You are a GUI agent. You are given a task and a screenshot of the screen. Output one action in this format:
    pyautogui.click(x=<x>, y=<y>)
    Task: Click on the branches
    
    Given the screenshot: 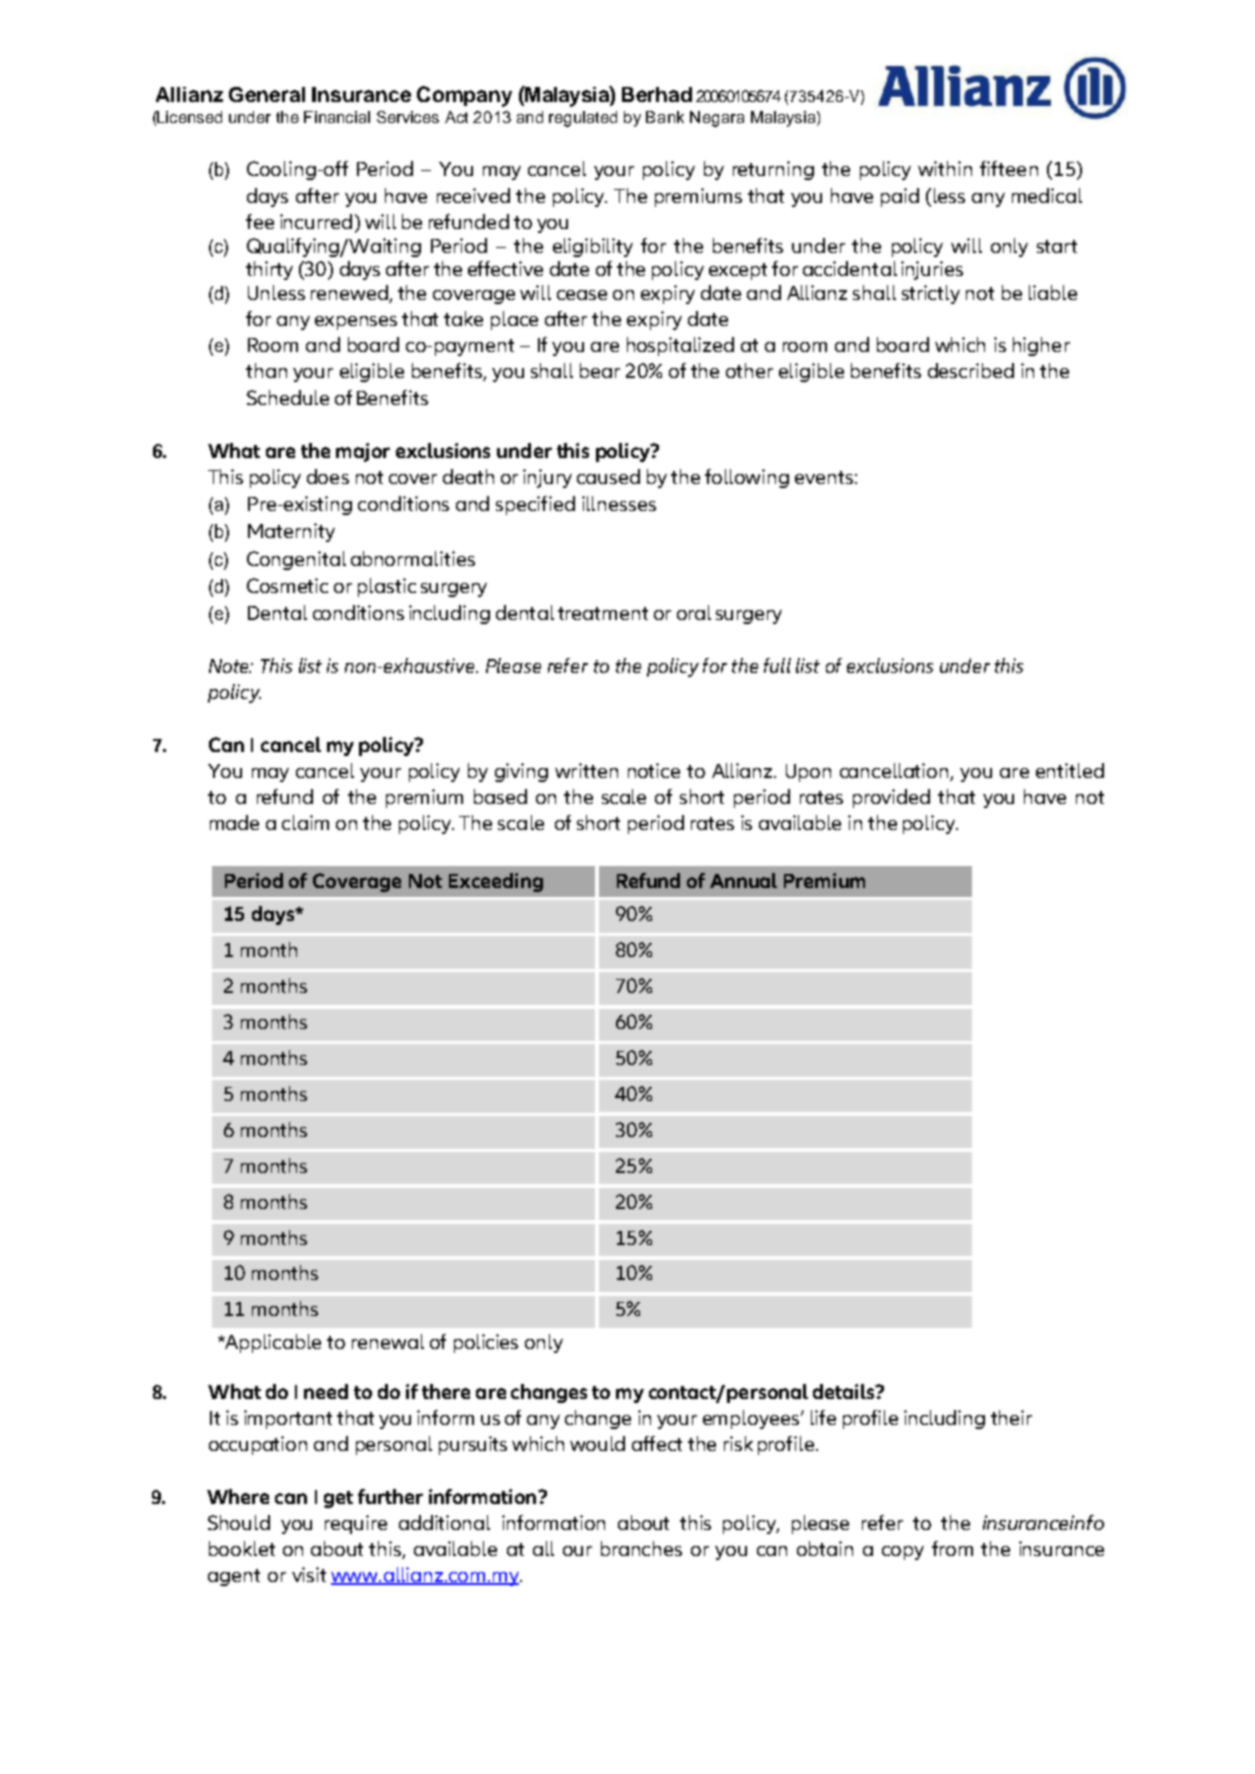 What is the action you would take?
    pyautogui.click(x=641, y=1548)
